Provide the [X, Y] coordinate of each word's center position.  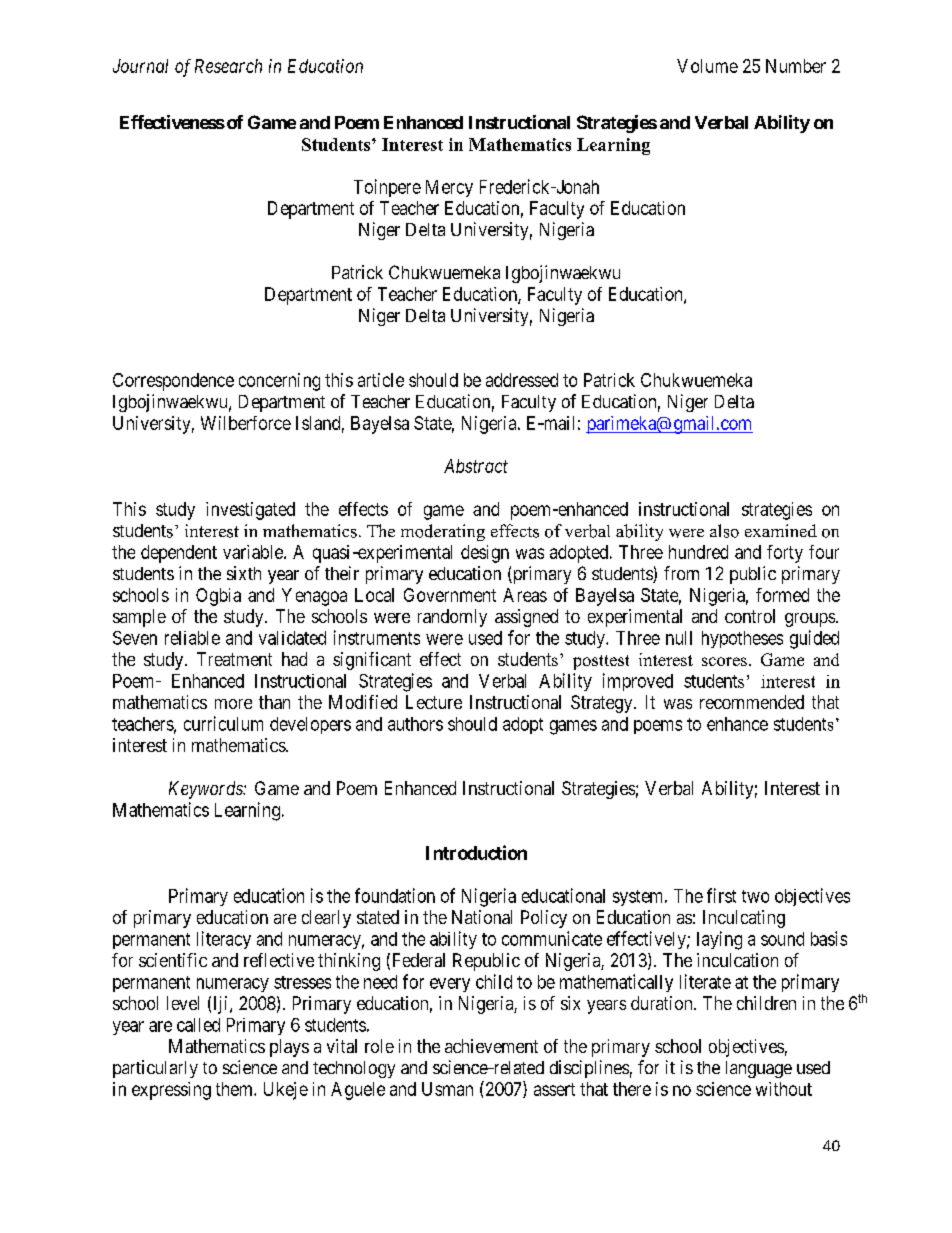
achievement [491, 1046]
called [198, 1025]
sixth [244, 573]
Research [228, 66]
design [485, 554]
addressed [522, 380]
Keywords [207, 790]
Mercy [449, 188]
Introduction [476, 852]
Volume [707, 66]
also [724, 531]
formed [782, 595]
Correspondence [173, 382]
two [755, 896]
